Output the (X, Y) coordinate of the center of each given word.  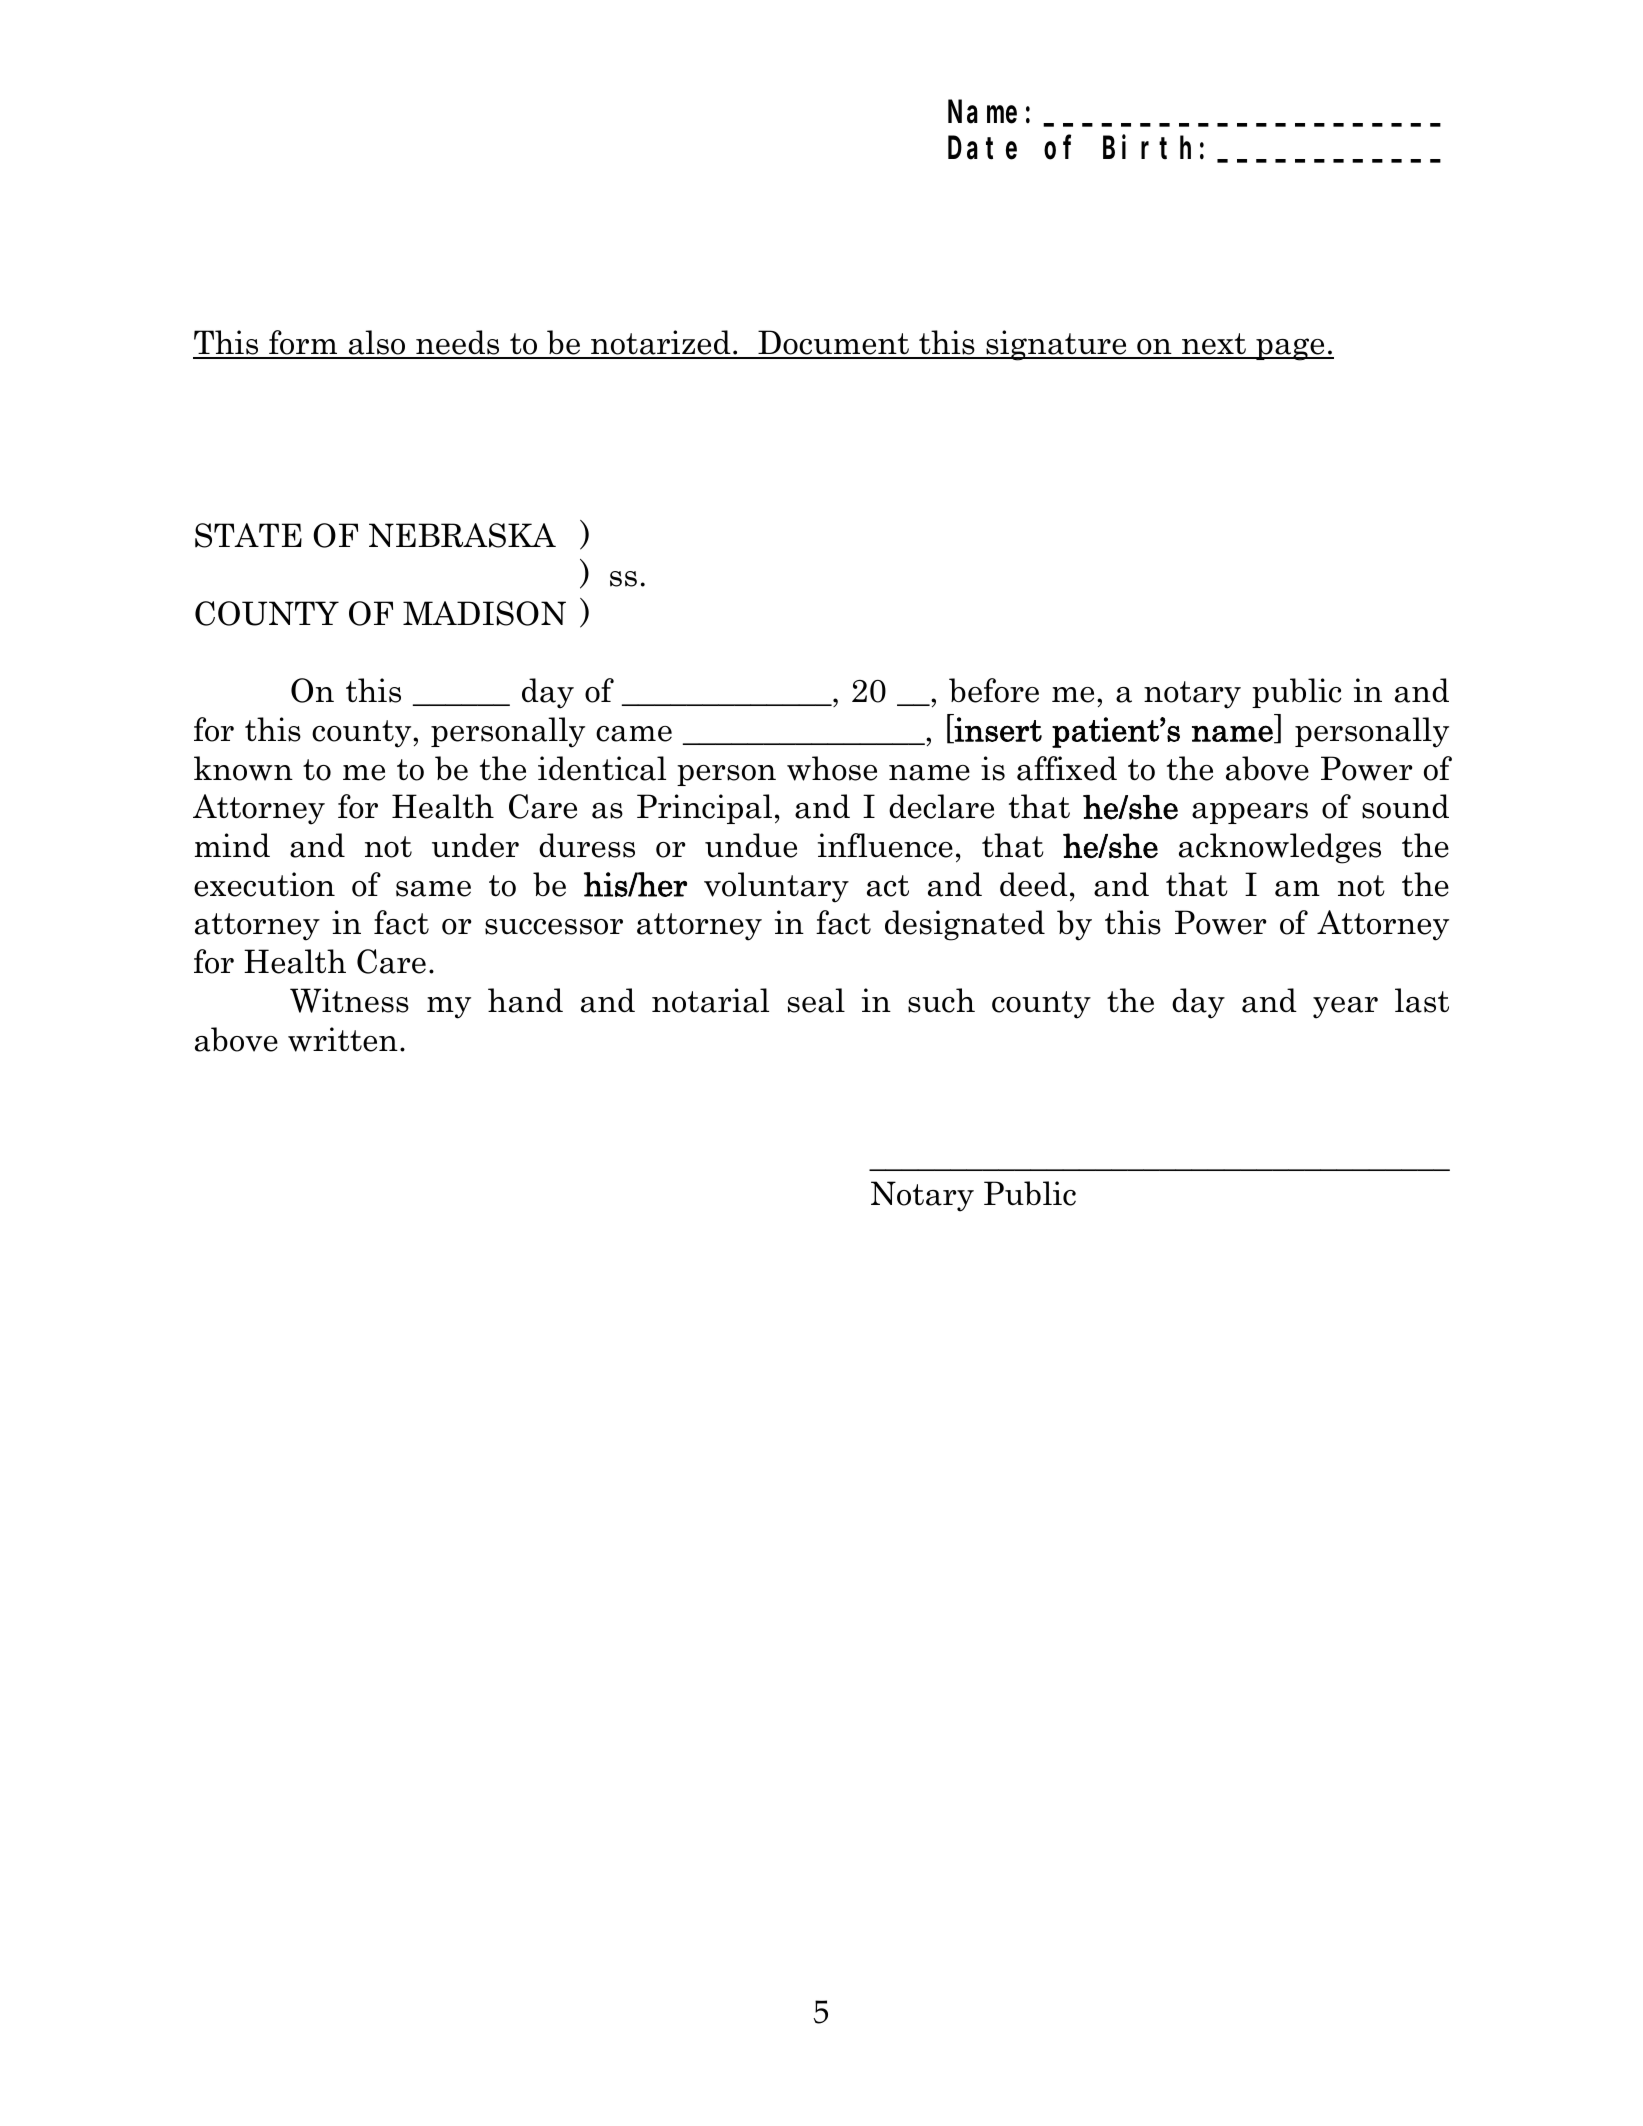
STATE (248, 535)
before (994, 690)
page (1290, 349)
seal (816, 1000)
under (475, 845)
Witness (349, 1000)
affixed (1067, 768)
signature (1056, 345)
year (1345, 1008)
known (243, 768)
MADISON (484, 613)
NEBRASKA (462, 535)
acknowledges (1280, 848)
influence (885, 845)
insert (997, 730)
